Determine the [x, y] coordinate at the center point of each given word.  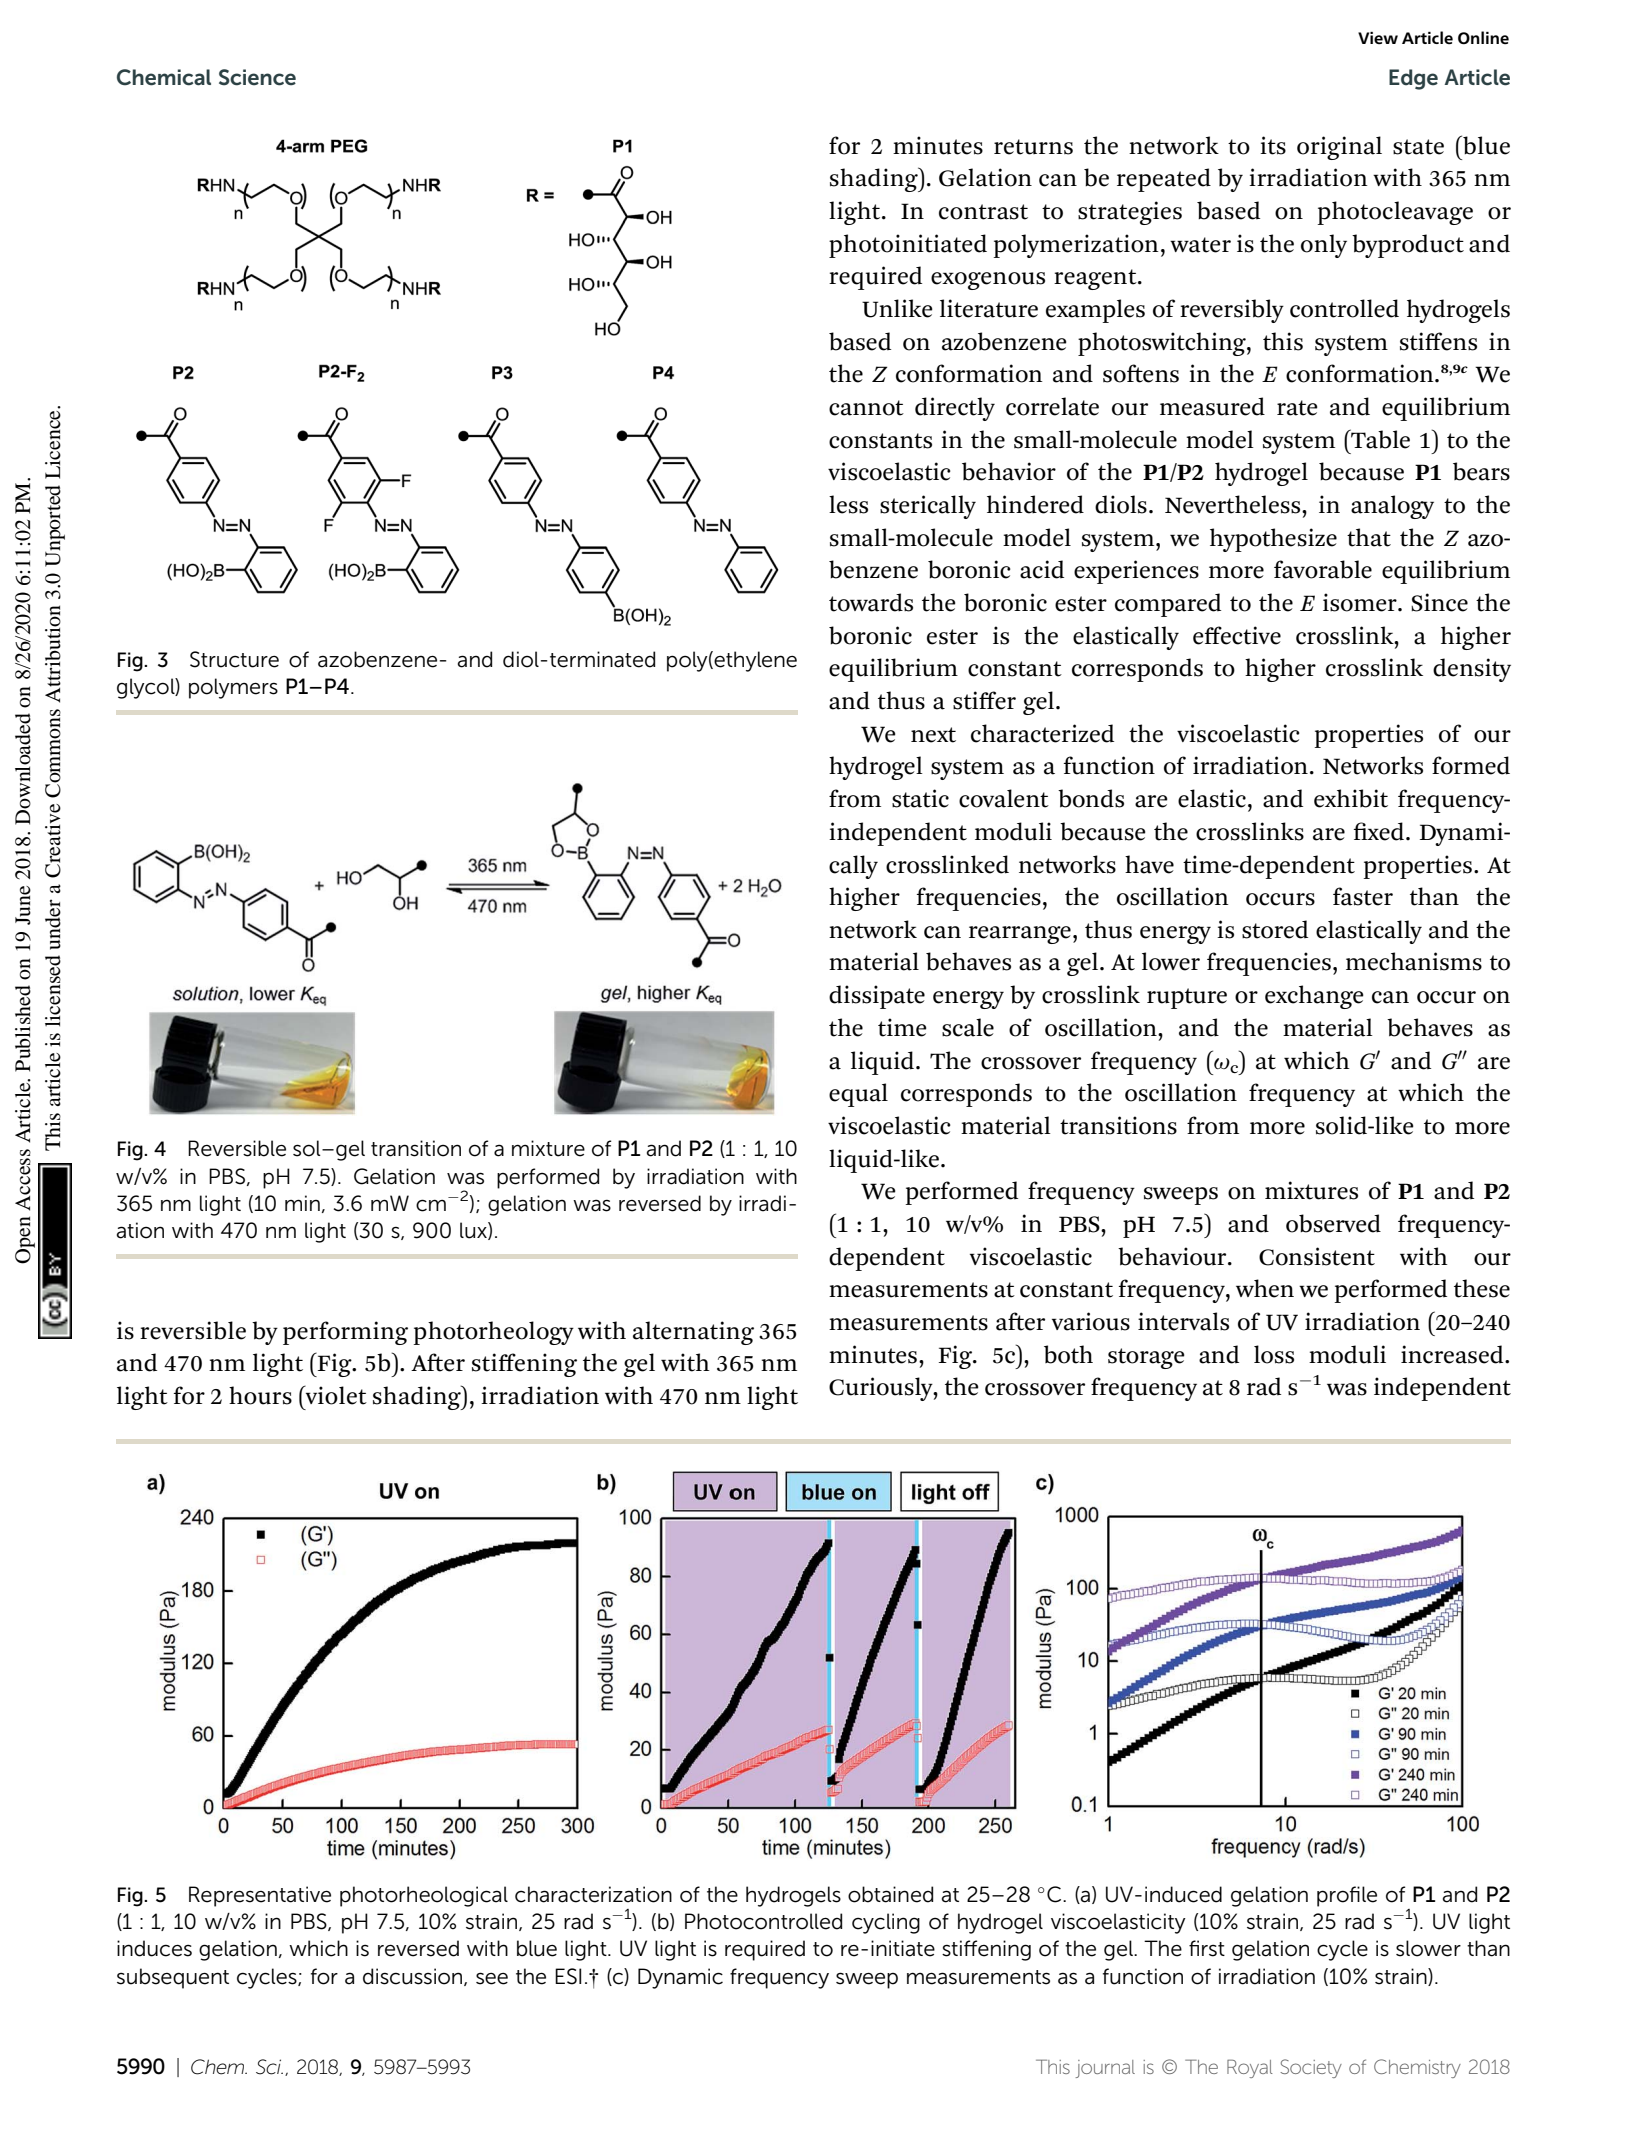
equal [858, 1095]
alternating [693, 1333]
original [1339, 148]
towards [871, 602]
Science [257, 77]
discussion [414, 1977]
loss [1274, 1354]
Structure [234, 659]
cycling [886, 1923]
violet [335, 1395]
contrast [983, 212]
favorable [1323, 569]
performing [345, 1333]
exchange [1314, 997]
